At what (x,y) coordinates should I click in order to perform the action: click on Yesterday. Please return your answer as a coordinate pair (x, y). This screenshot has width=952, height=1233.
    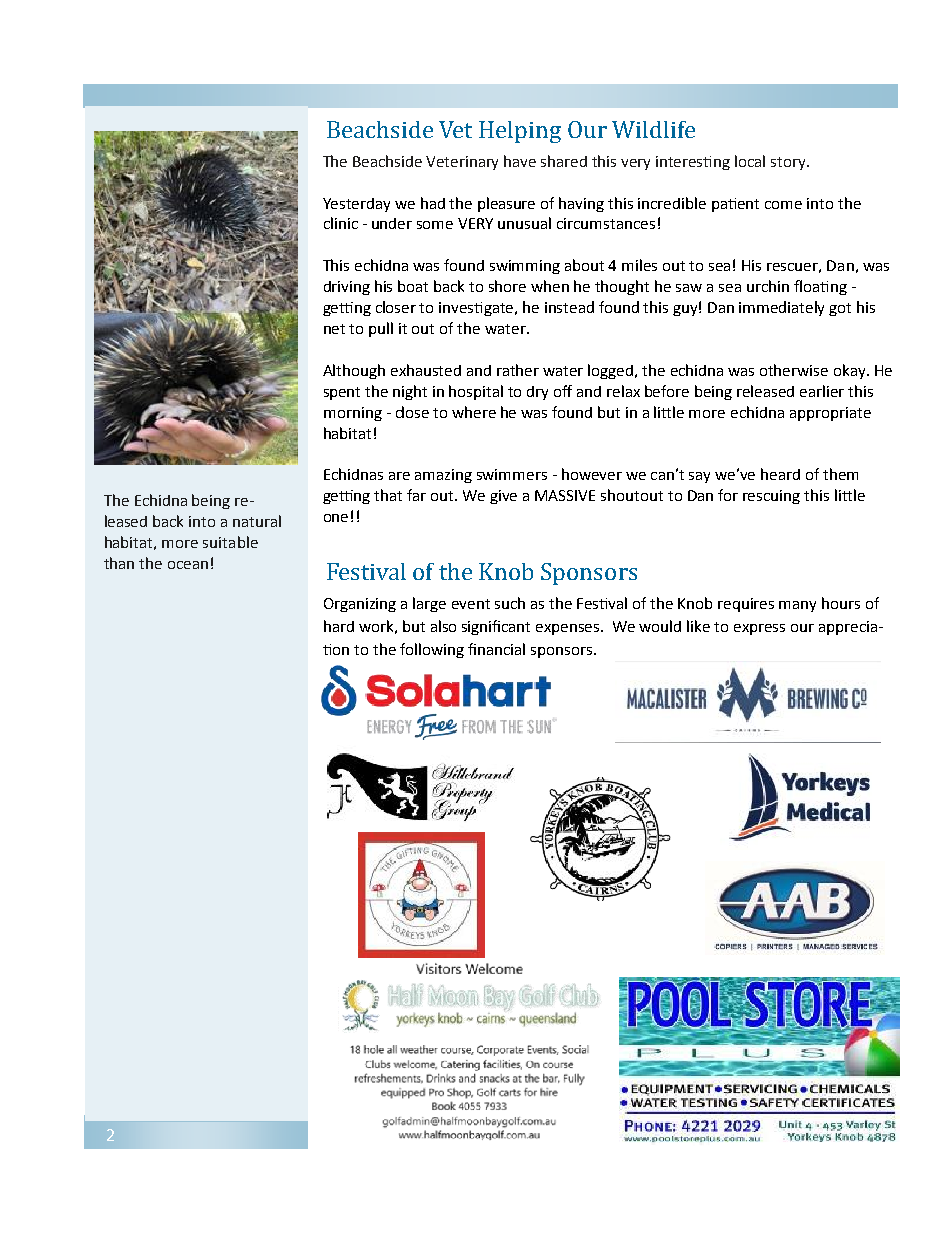
    Looking at the image, I should click on (356, 205).
